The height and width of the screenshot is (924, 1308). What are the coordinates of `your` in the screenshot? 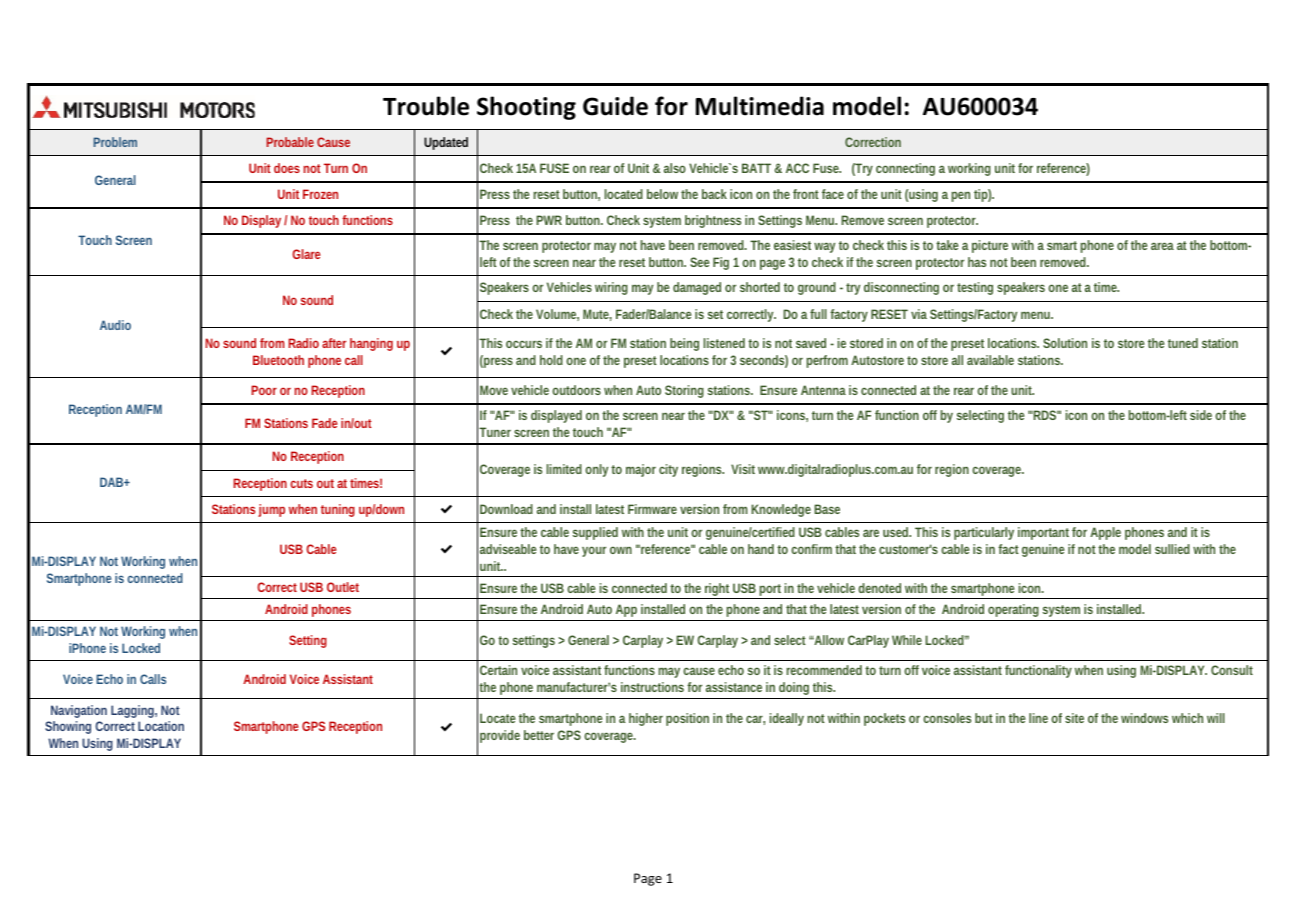 It's located at (594, 551).
